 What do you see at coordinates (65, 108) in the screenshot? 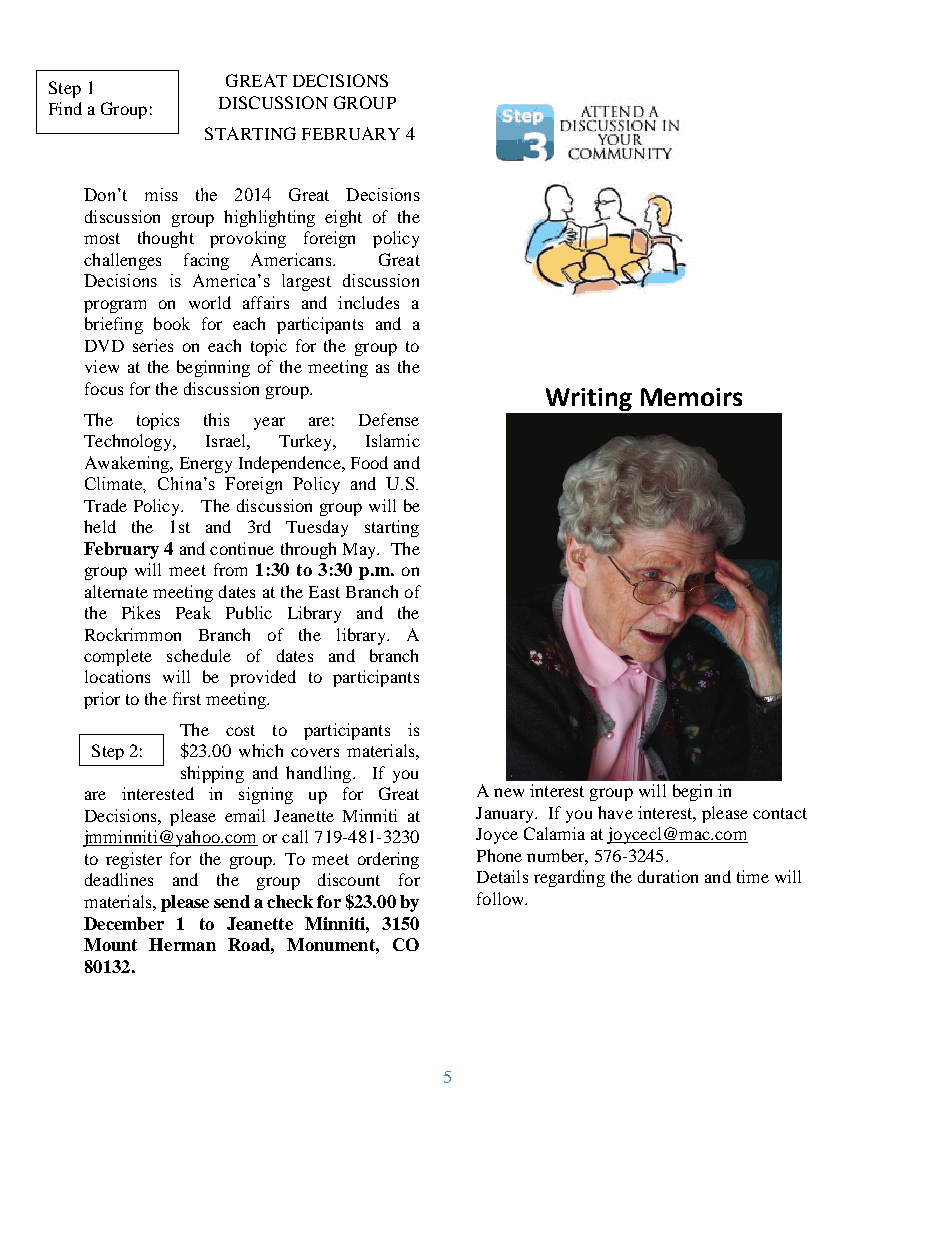
I see `Find` at bounding box center [65, 108].
